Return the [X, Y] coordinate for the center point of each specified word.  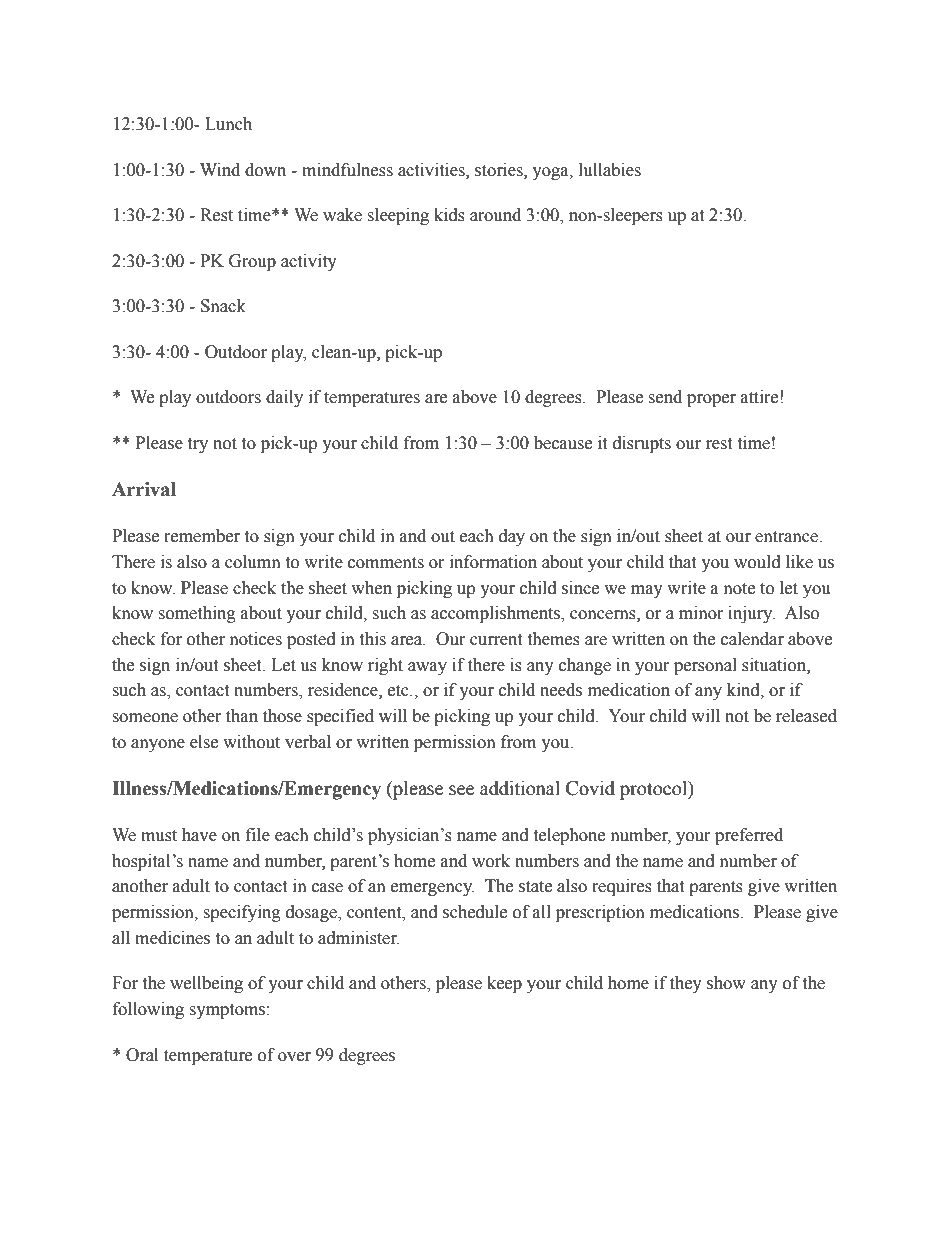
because [563, 443]
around [495, 215]
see [461, 790]
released [806, 716]
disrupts [642, 444]
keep [504, 984]
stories [500, 170]
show [726, 983]
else [204, 742]
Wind [220, 170]
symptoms [228, 1011]
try [197, 445]
